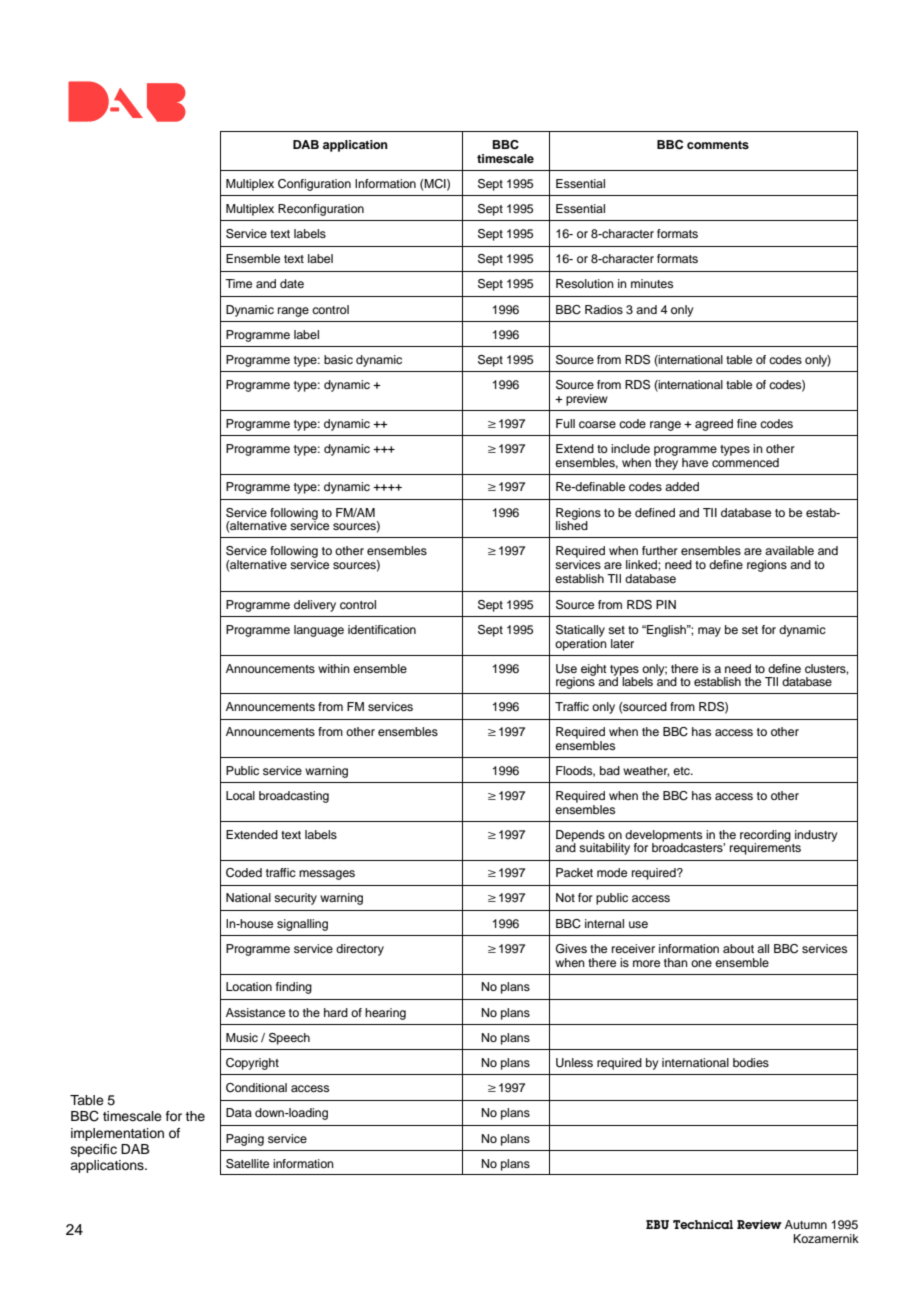  What do you see at coordinates (249, 986) in the screenshot?
I see `Location` at bounding box center [249, 986].
